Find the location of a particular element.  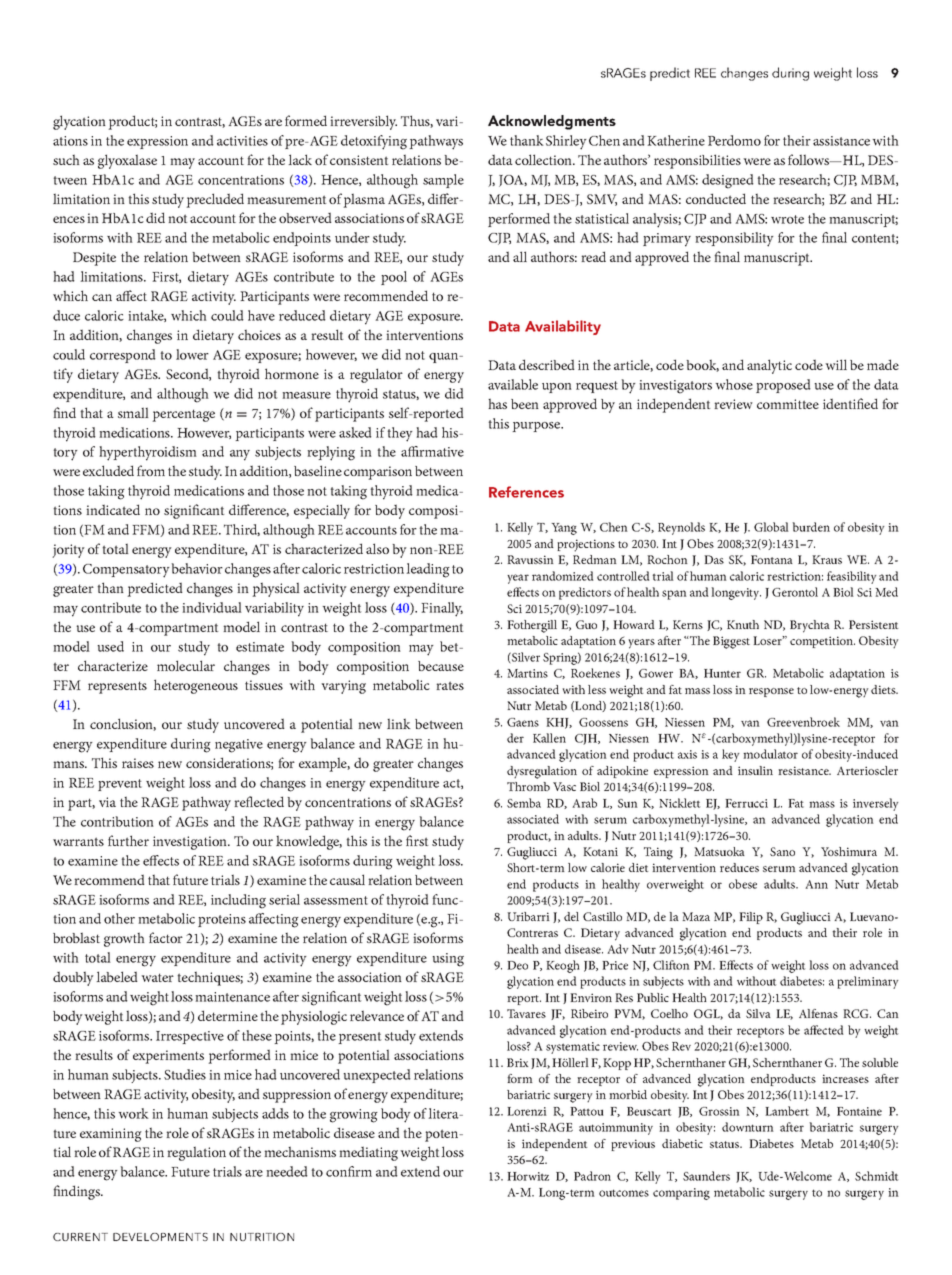

assistance is located at coordinates (841, 141).
